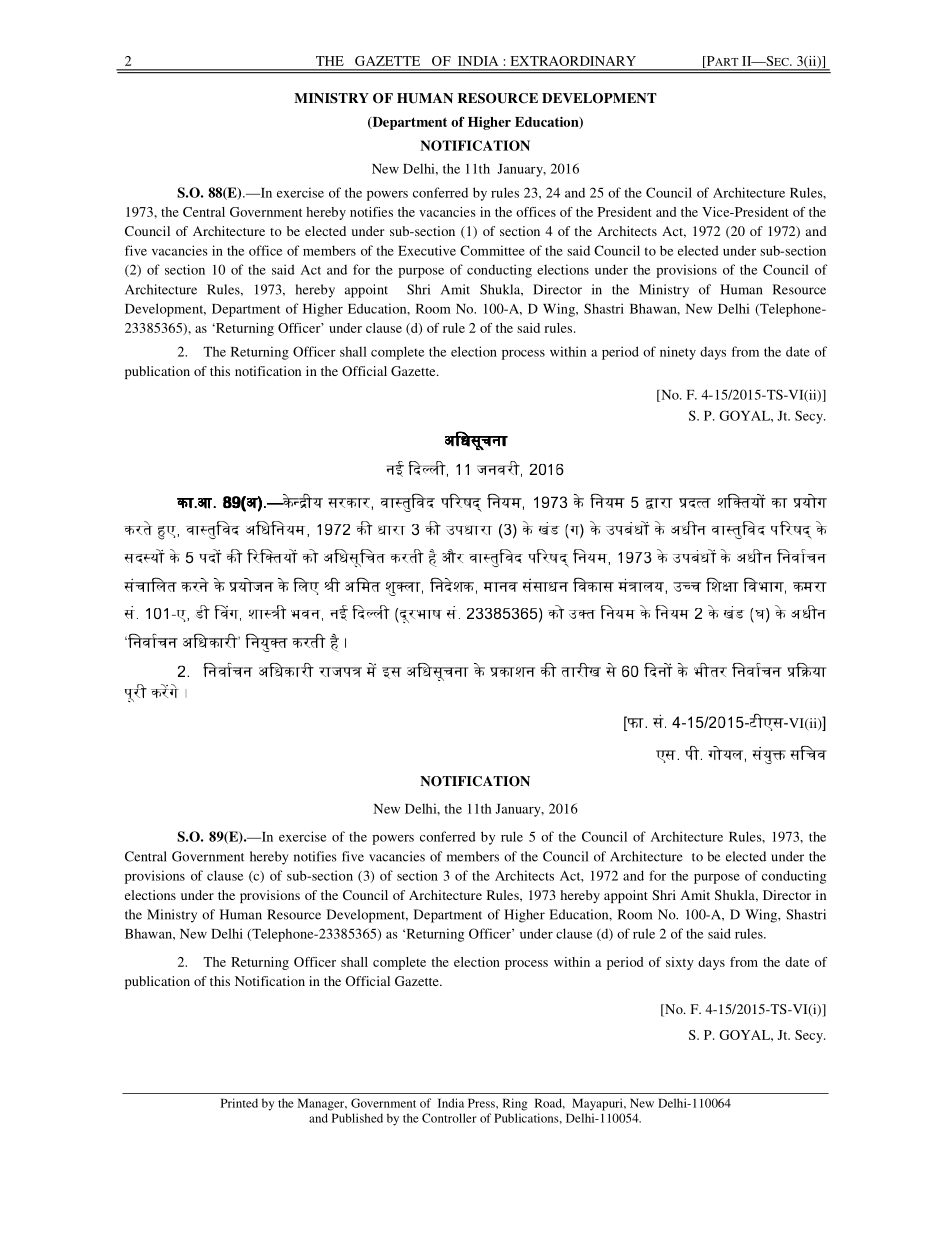 The image size is (952, 1233). Describe the element at coordinates (515, 1104) in the document. I see `Ring` at that location.
